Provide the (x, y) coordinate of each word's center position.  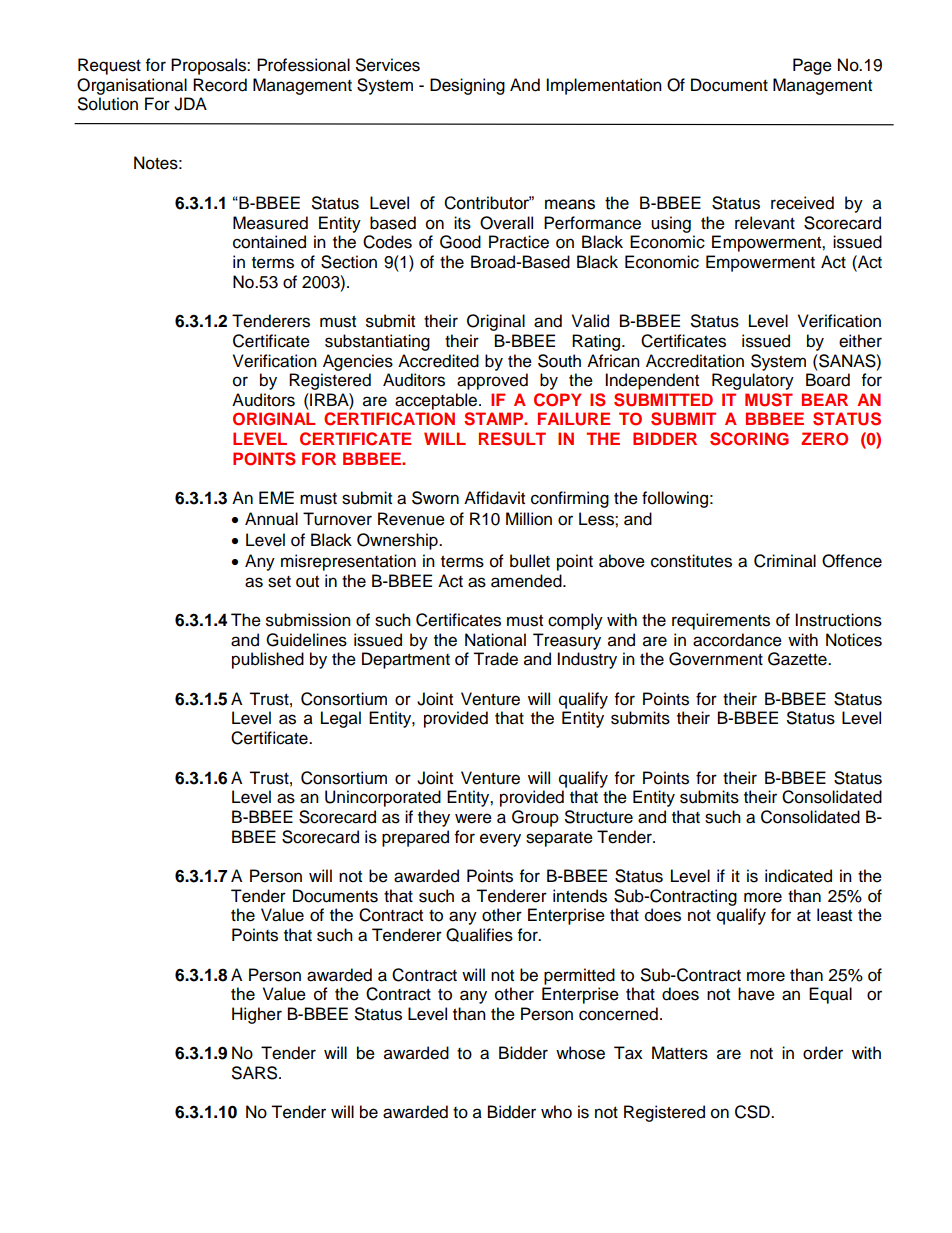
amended (527, 581)
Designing (467, 86)
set (279, 582)
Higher (257, 1015)
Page (812, 66)
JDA (190, 104)
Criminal (785, 561)
